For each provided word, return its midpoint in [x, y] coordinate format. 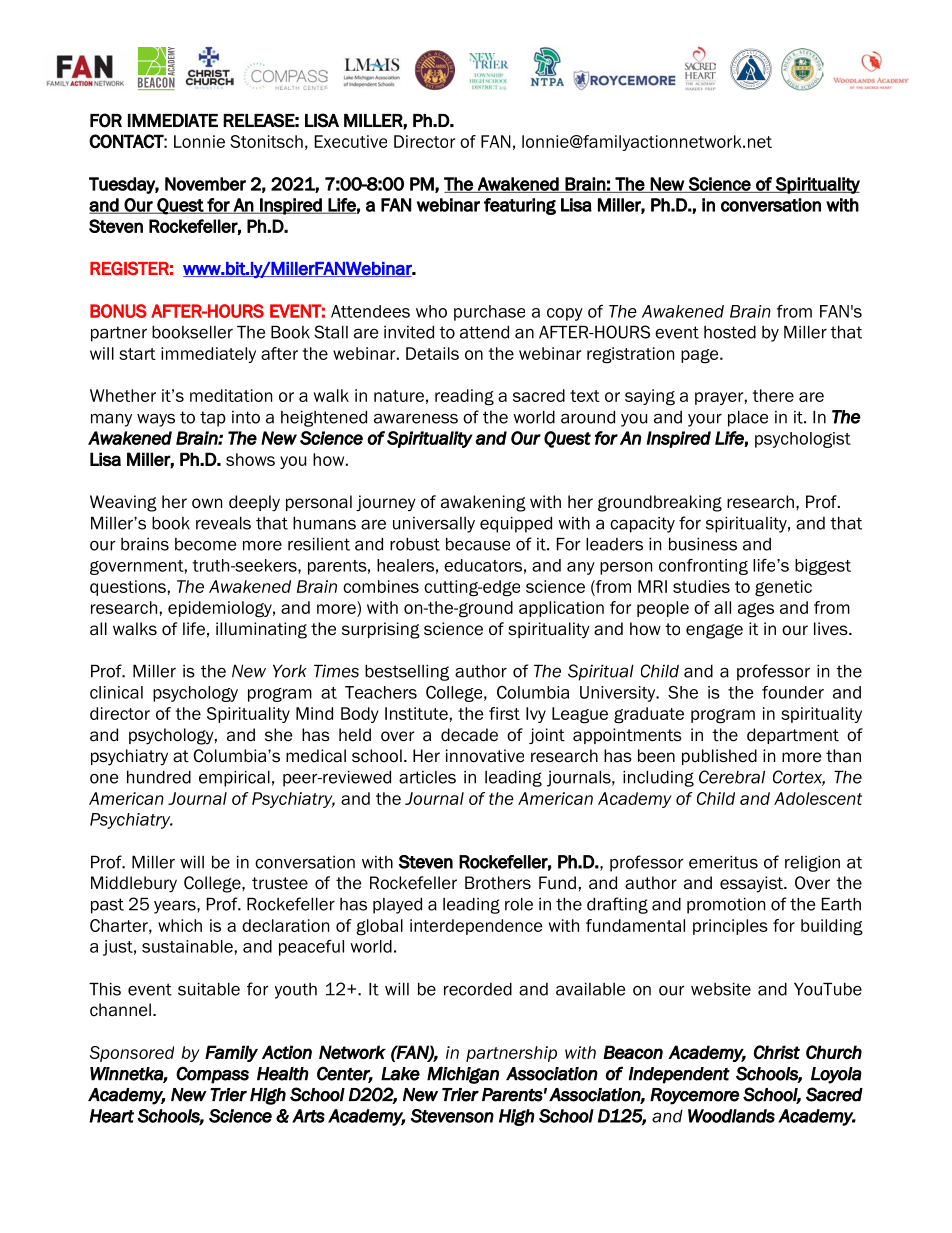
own [207, 503]
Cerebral [732, 777]
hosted [730, 332]
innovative [485, 756]
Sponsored [132, 1054]
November [205, 184]
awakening [483, 503]
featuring [520, 206]
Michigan [463, 1075]
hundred [159, 777]
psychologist [803, 440]
